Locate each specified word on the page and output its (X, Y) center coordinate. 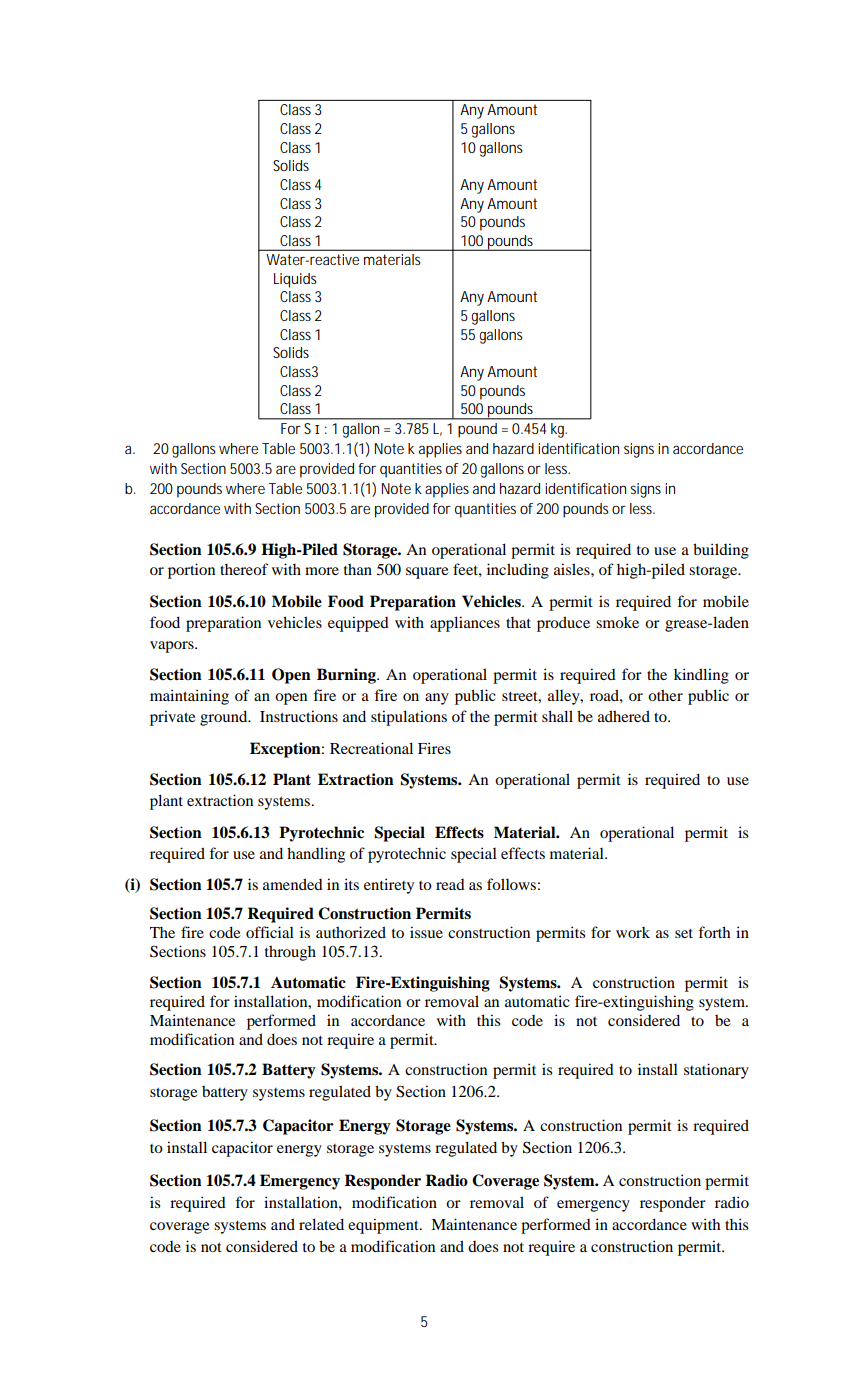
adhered (624, 716)
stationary (716, 1071)
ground (225, 718)
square (427, 573)
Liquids (295, 280)
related (321, 1224)
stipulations (409, 718)
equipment (384, 1226)
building (721, 551)
